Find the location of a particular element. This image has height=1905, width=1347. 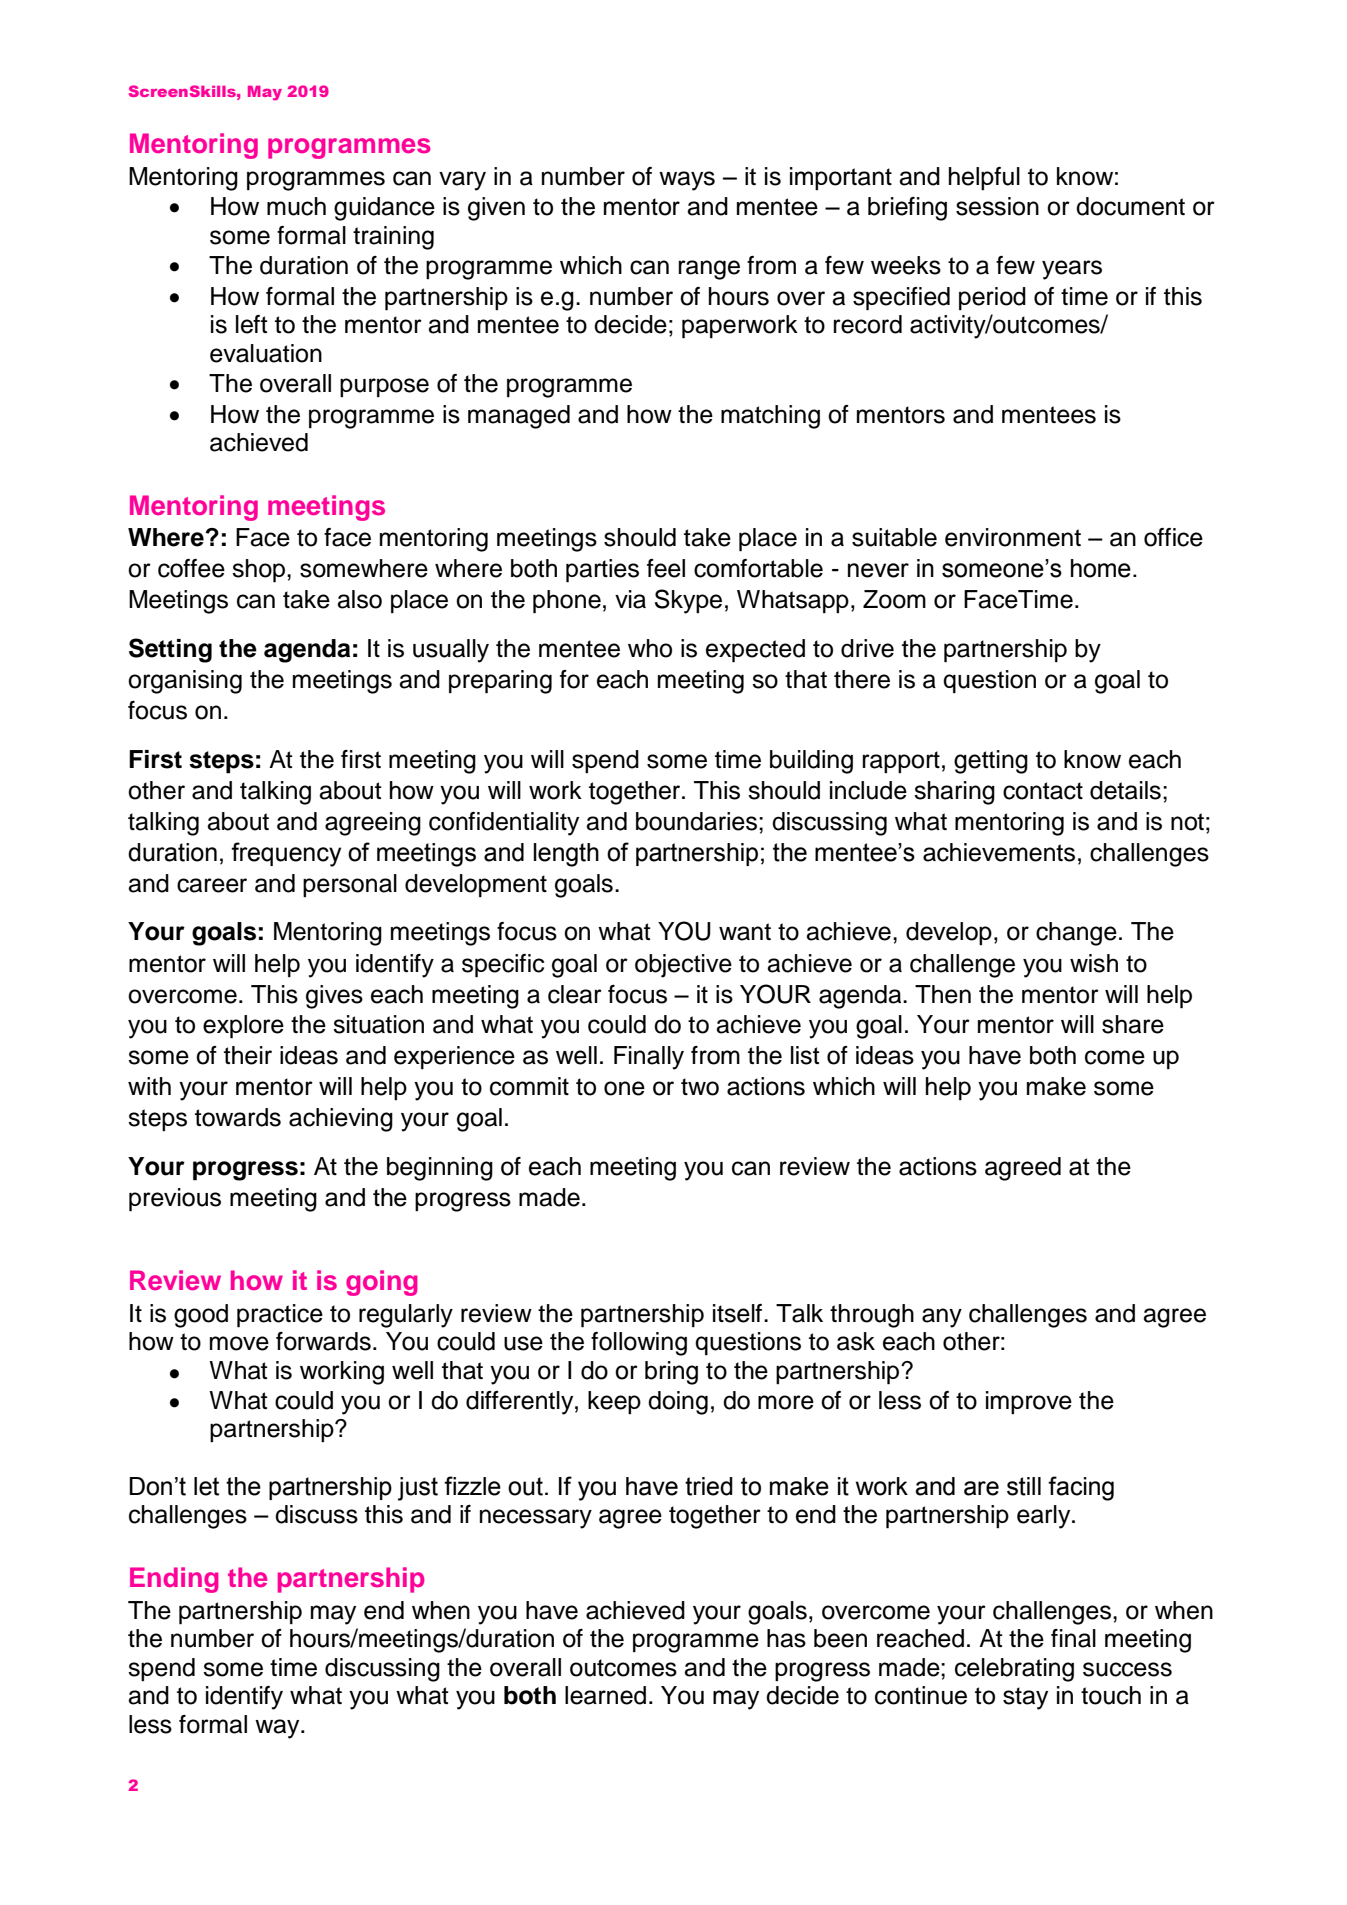

years is located at coordinates (1072, 270).
